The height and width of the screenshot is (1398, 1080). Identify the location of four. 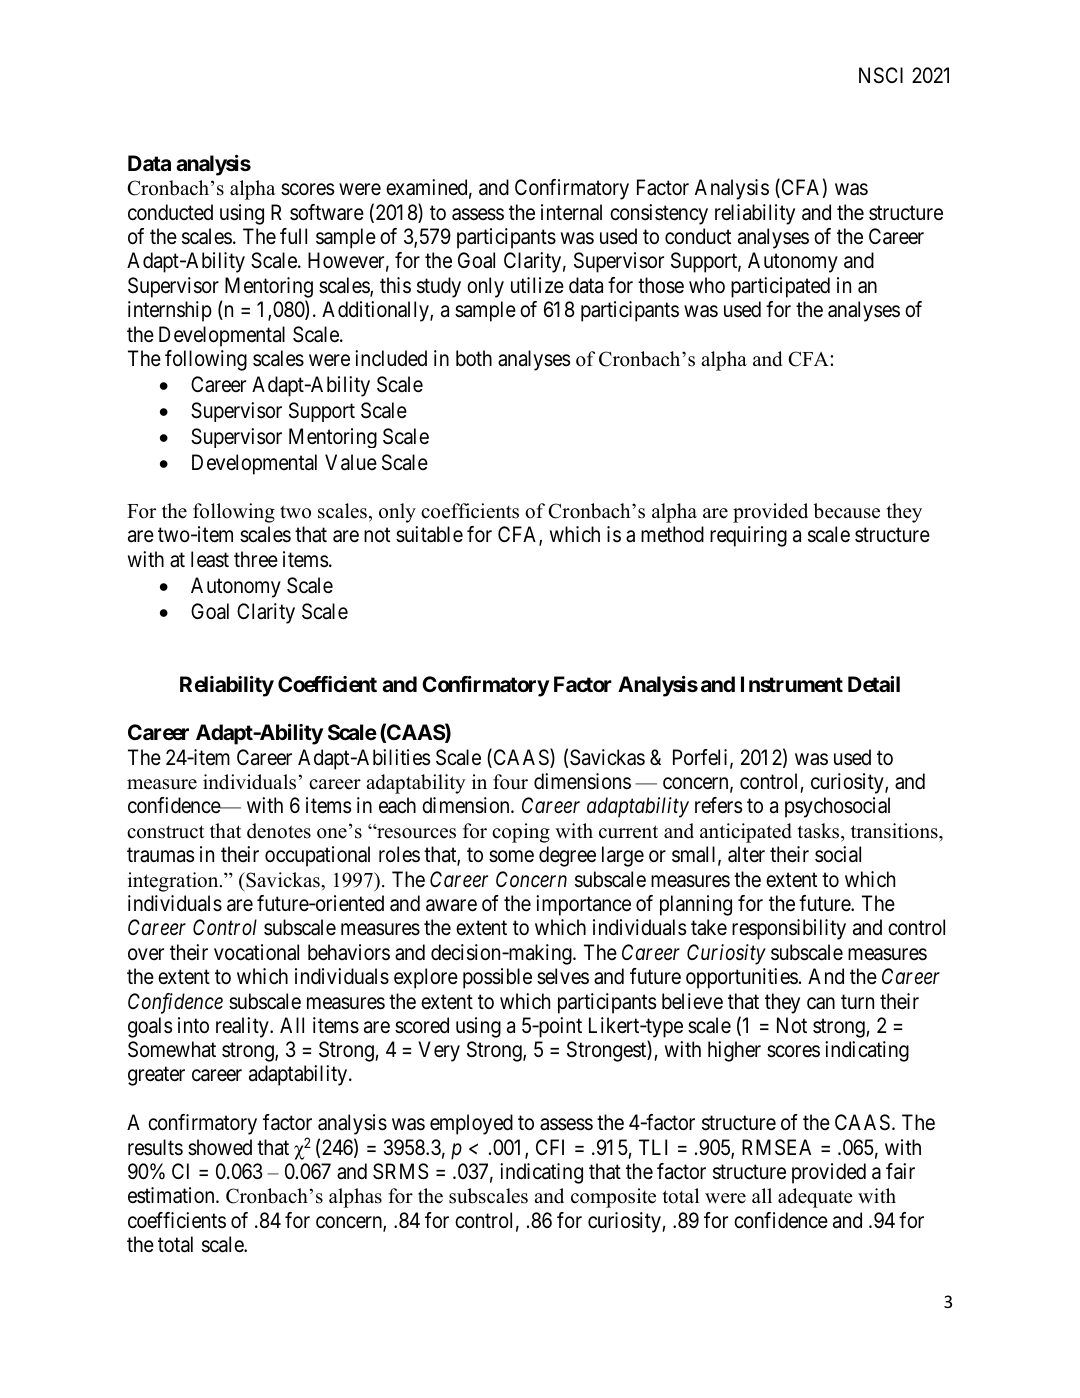
(510, 782).
